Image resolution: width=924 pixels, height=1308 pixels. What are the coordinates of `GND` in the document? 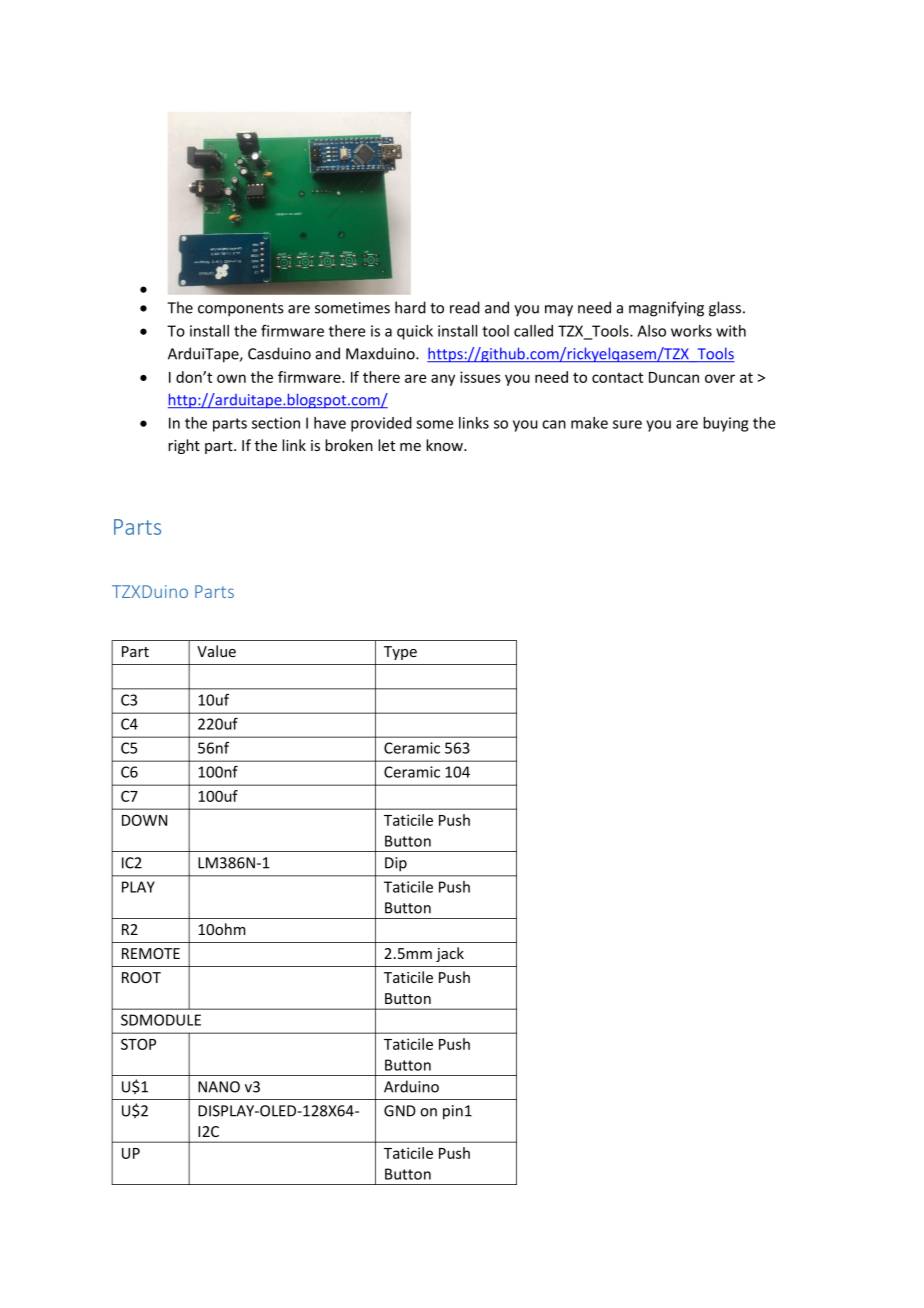 It's located at (400, 1111).
